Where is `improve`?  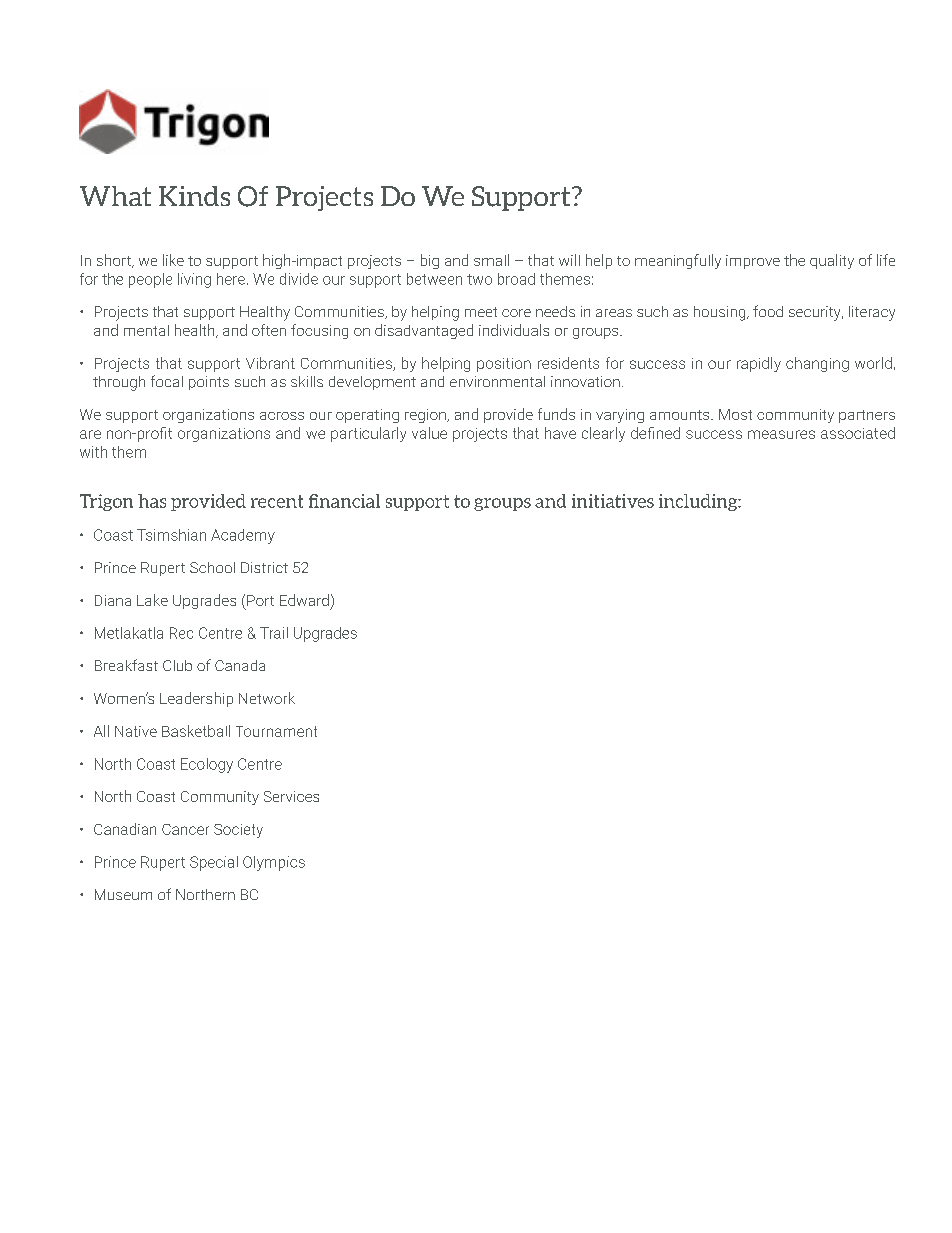
improve is located at coordinates (753, 262).
